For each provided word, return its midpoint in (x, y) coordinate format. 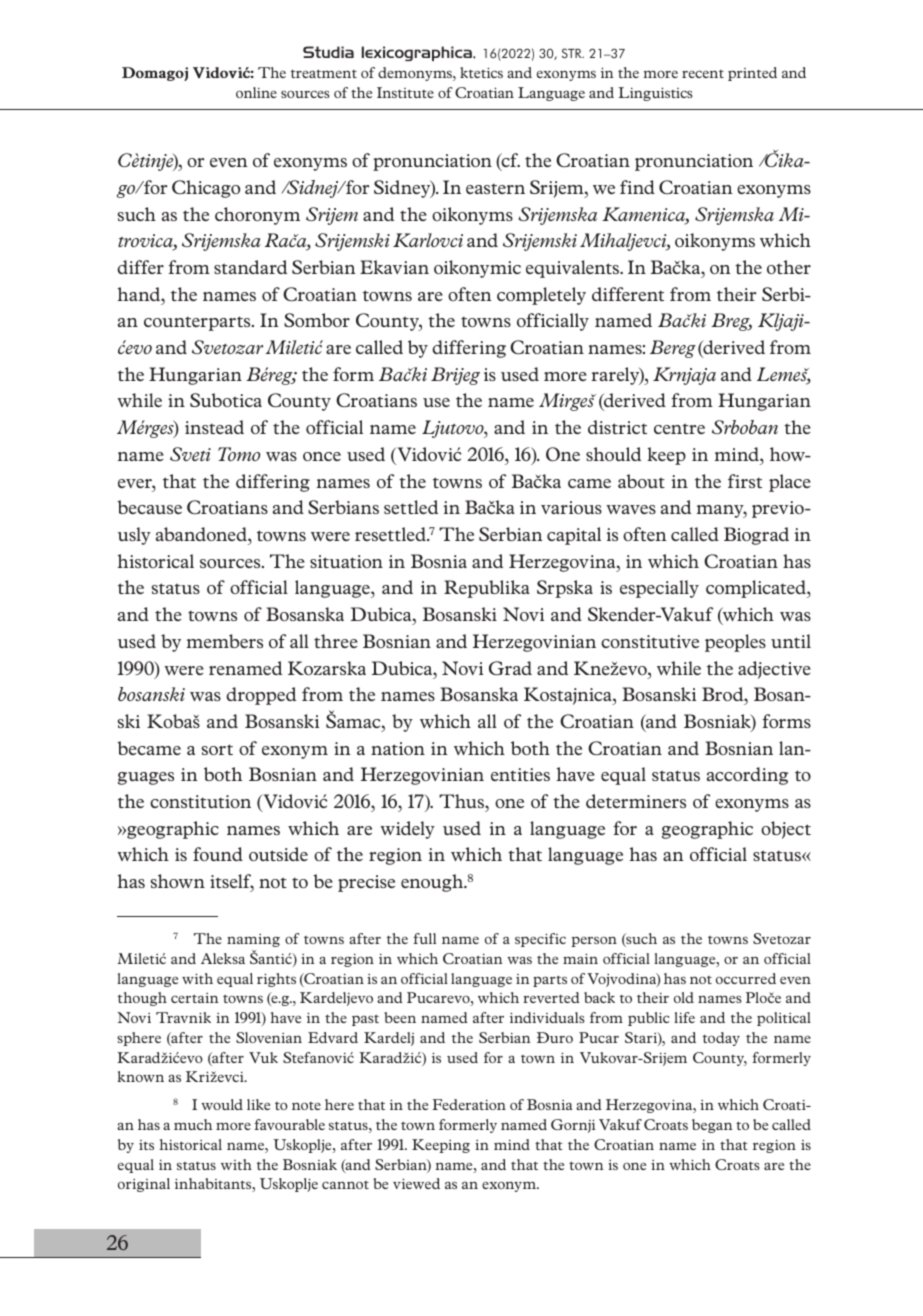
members (225, 641)
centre (679, 428)
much (193, 1124)
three (336, 641)
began (712, 1126)
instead (214, 427)
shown (177, 881)
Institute (405, 92)
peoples (735, 643)
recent (703, 74)
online (256, 92)
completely (541, 296)
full (424, 938)
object (786, 830)
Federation (469, 1104)
